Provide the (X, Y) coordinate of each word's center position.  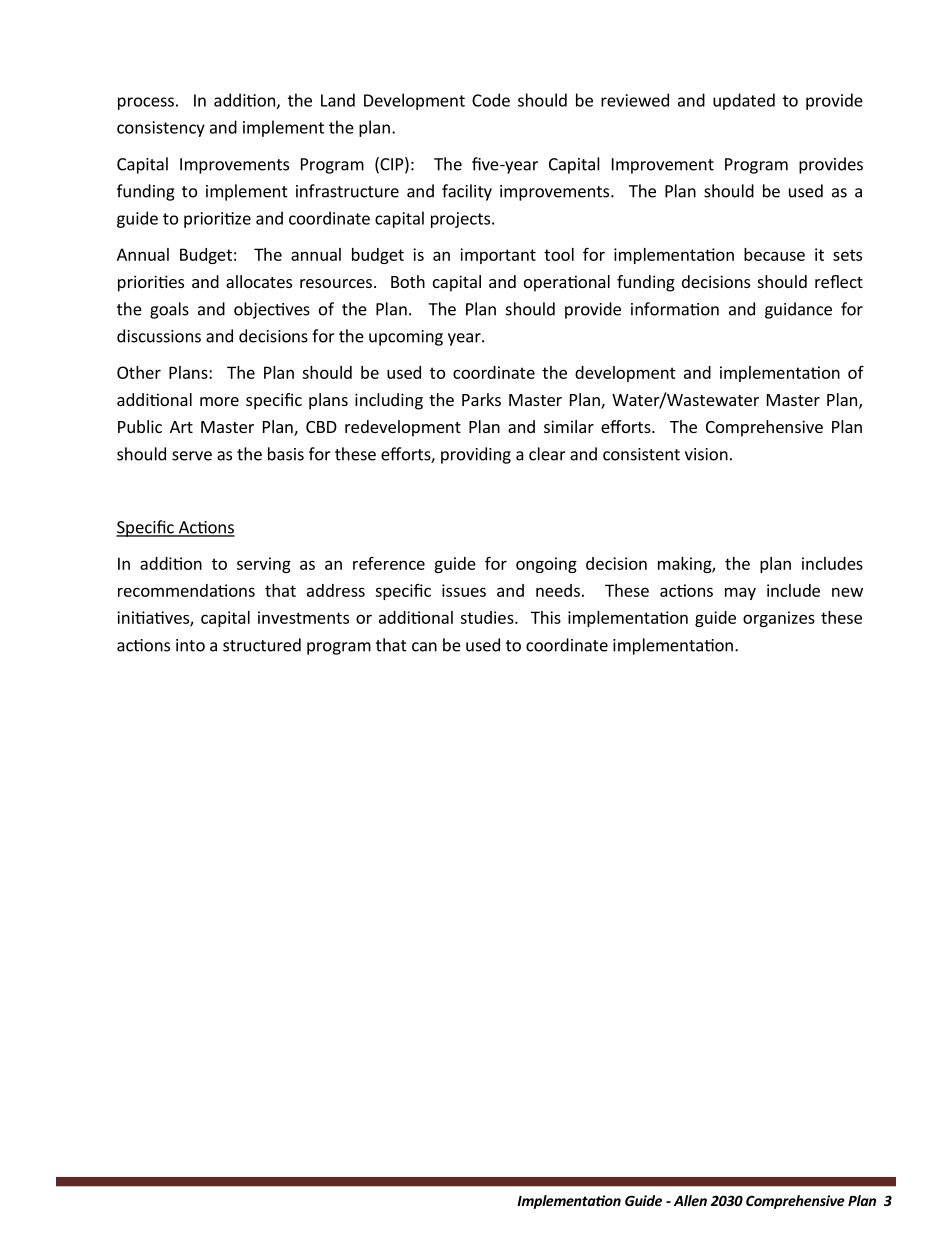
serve (192, 456)
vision (706, 454)
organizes (779, 619)
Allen (690, 1200)
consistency (161, 129)
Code (491, 100)
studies (488, 617)
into (190, 645)
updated (744, 101)
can (424, 647)
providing (476, 455)
